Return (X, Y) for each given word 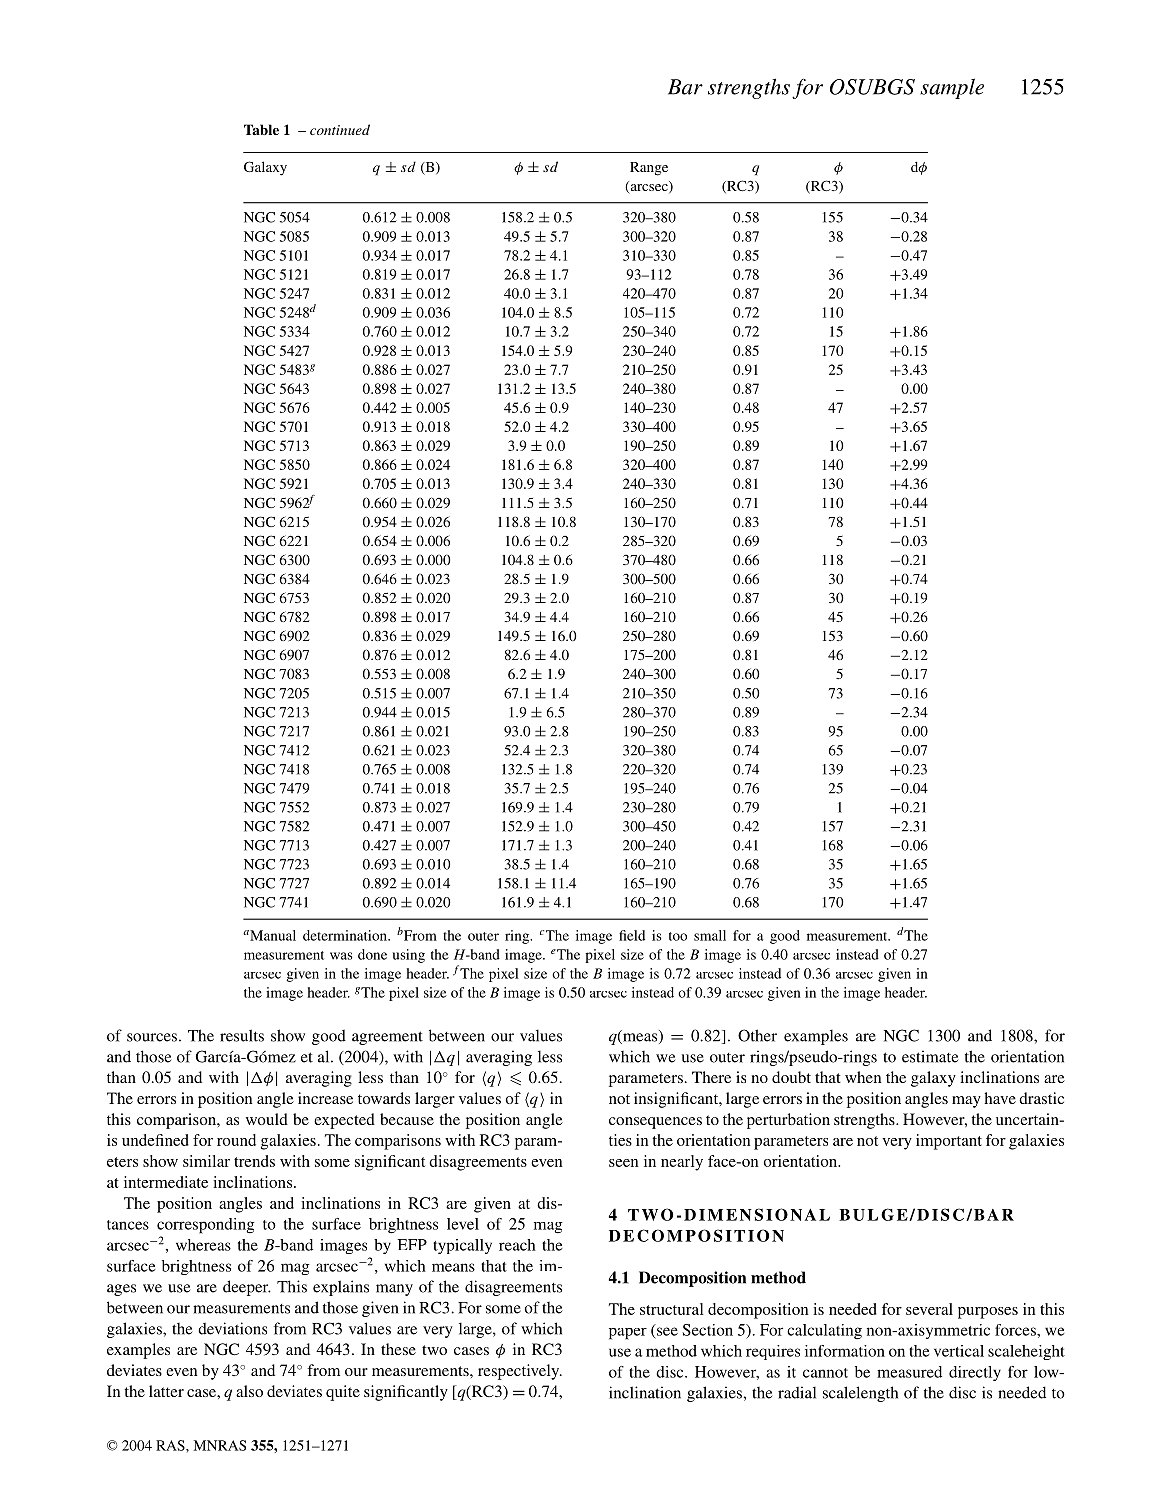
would (267, 1119)
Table (261, 129)
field (632, 935)
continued (340, 129)
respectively (520, 1372)
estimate (930, 1056)
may (966, 1102)
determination (346, 935)
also (249, 1391)
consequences (655, 1123)
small (710, 935)
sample (952, 88)
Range (649, 169)
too (678, 936)
